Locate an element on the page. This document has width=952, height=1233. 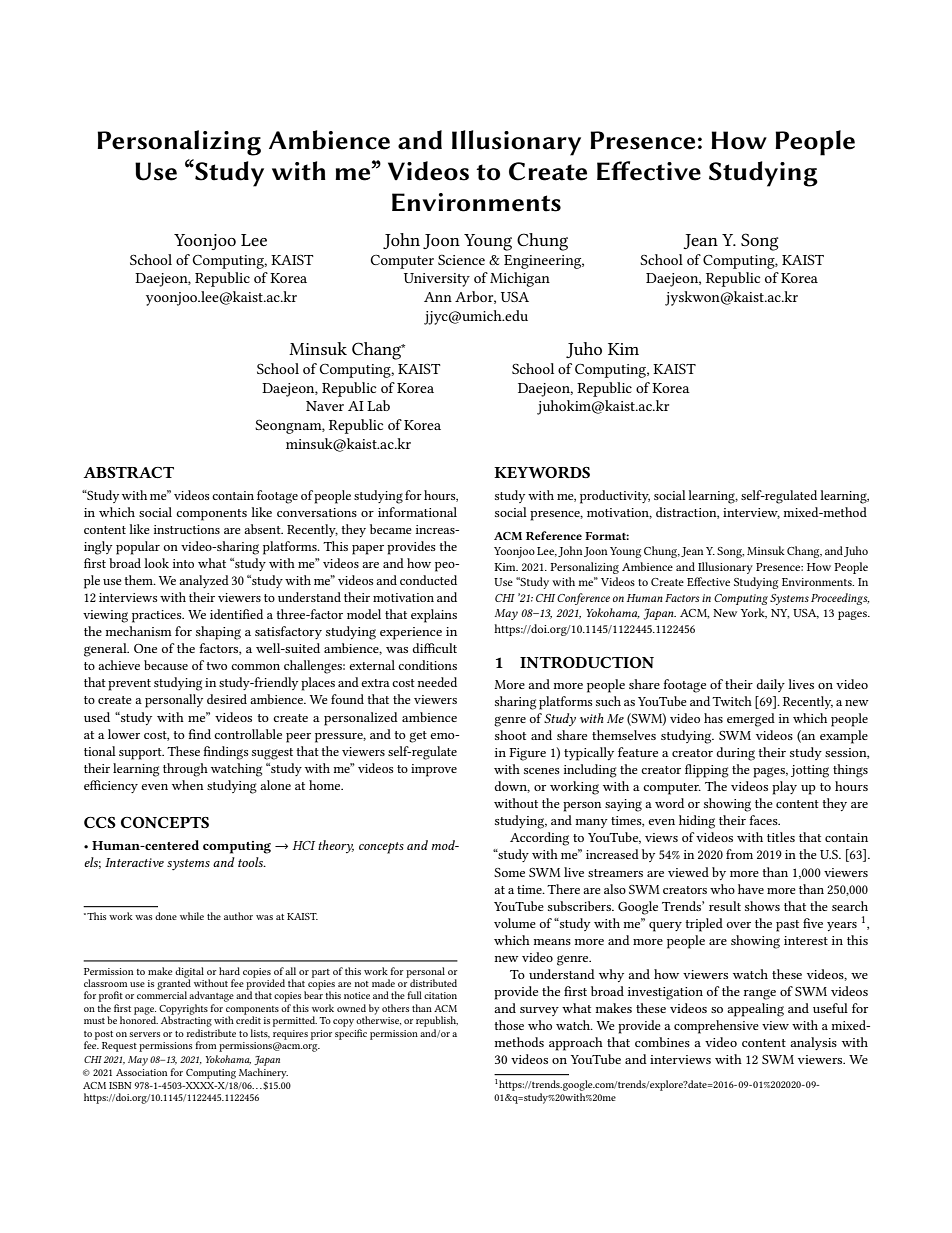
needed is located at coordinates (437, 682).
